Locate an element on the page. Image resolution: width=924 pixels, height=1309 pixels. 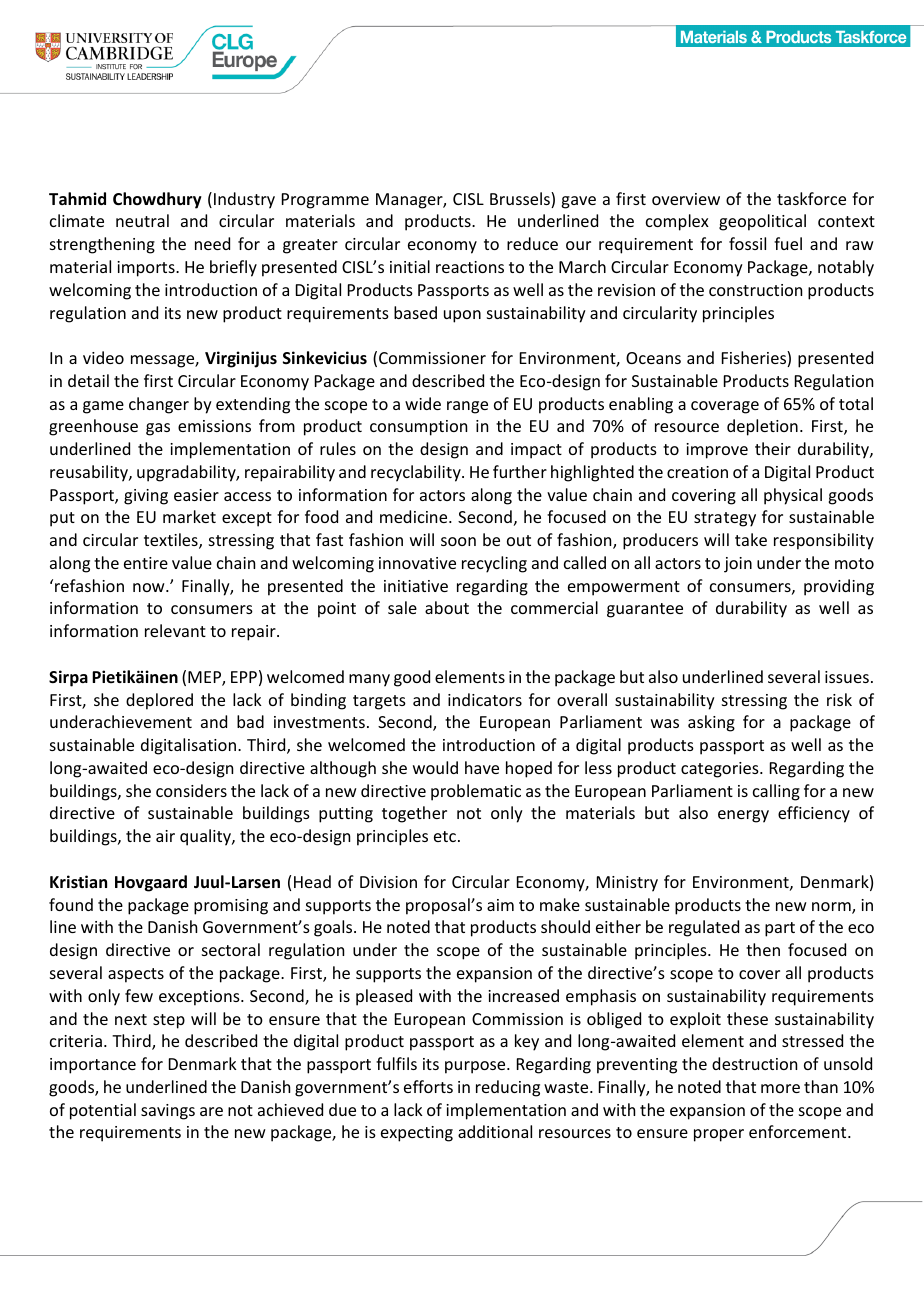
now is located at coordinates (150, 587).
